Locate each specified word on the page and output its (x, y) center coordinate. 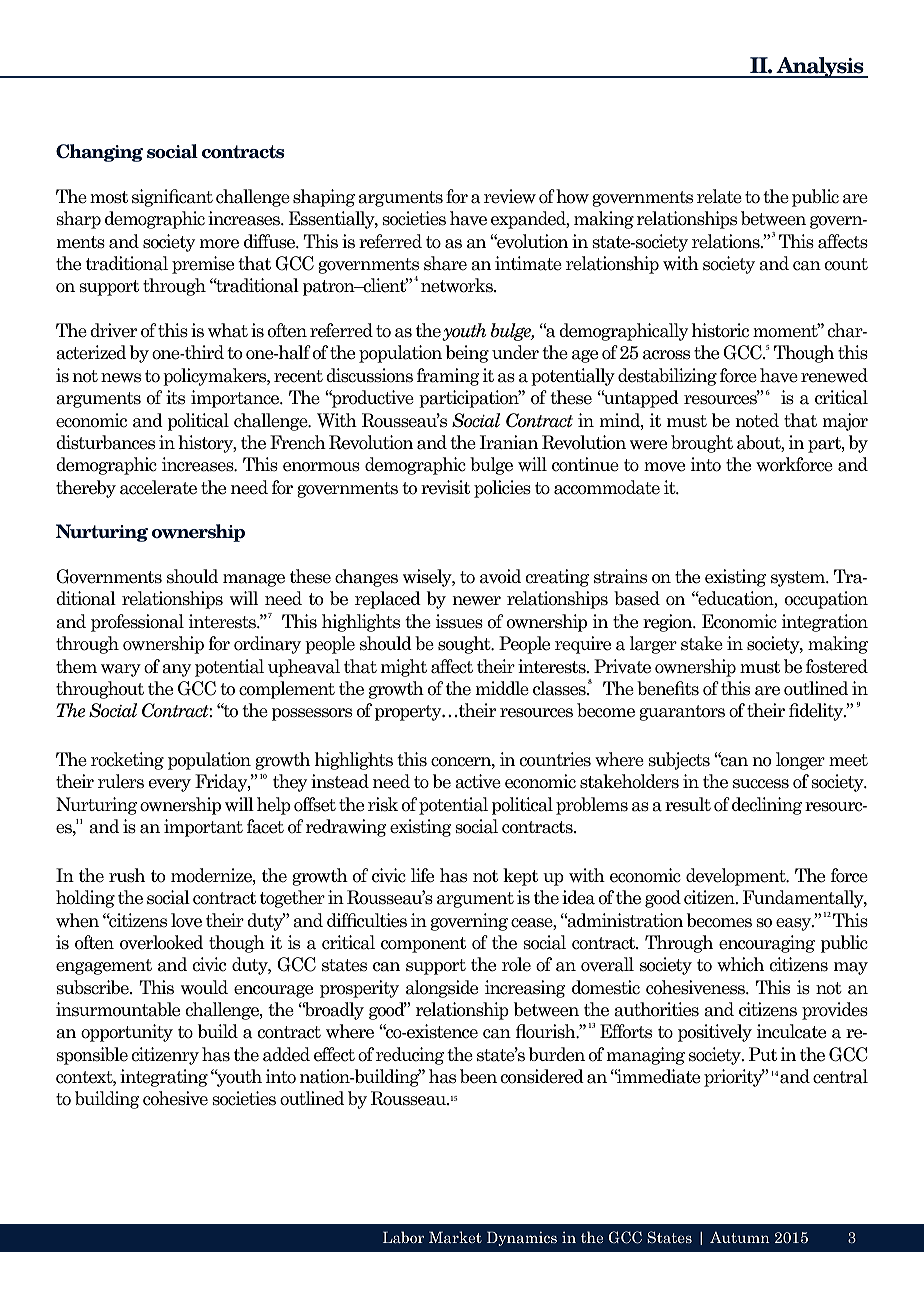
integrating (164, 1078)
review (510, 196)
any (176, 670)
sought (465, 645)
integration (825, 623)
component (423, 945)
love (186, 920)
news (121, 378)
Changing (99, 153)
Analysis (820, 67)
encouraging (767, 944)
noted (757, 420)
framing (448, 377)
